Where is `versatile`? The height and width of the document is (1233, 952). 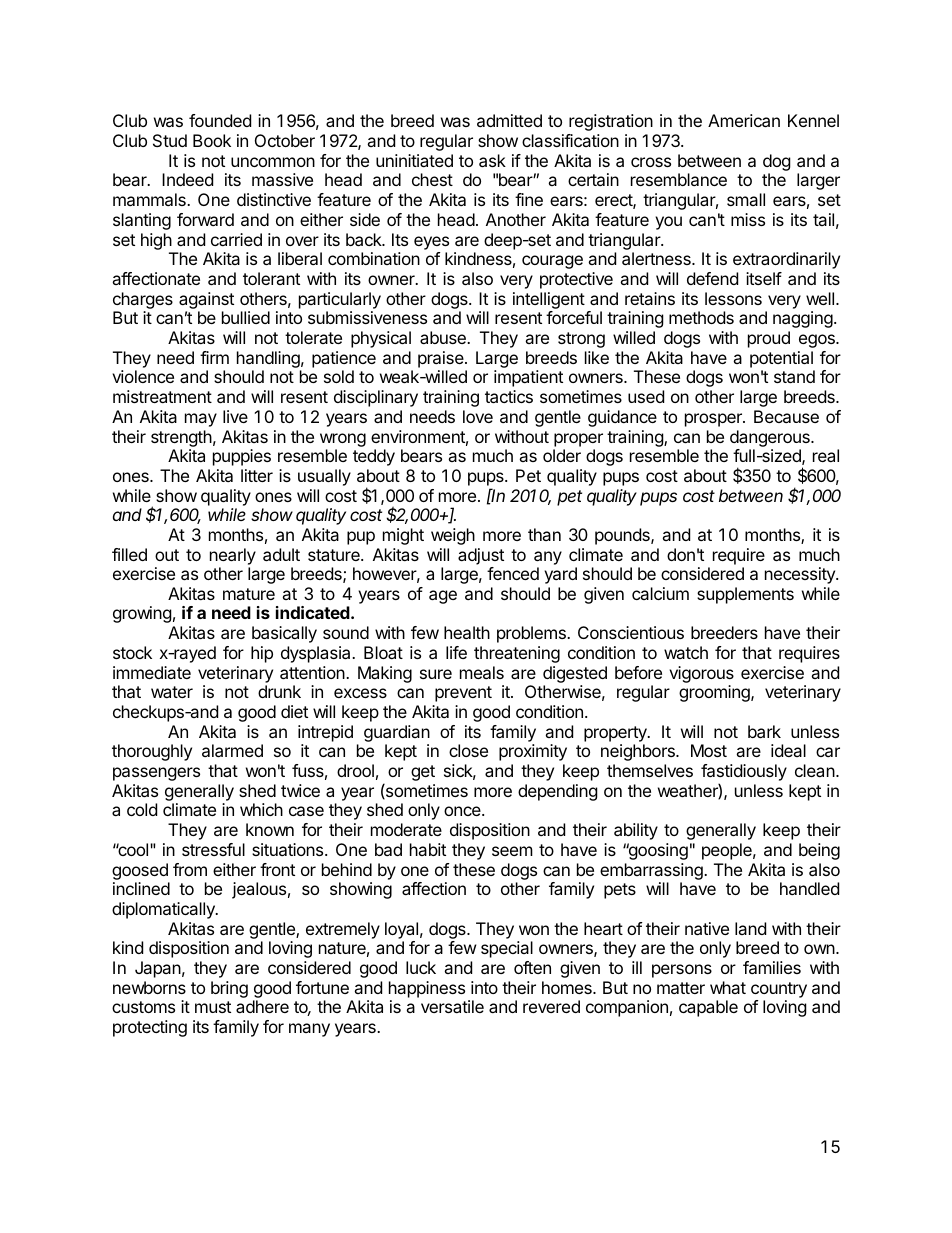 versatile is located at coordinates (452, 1006).
